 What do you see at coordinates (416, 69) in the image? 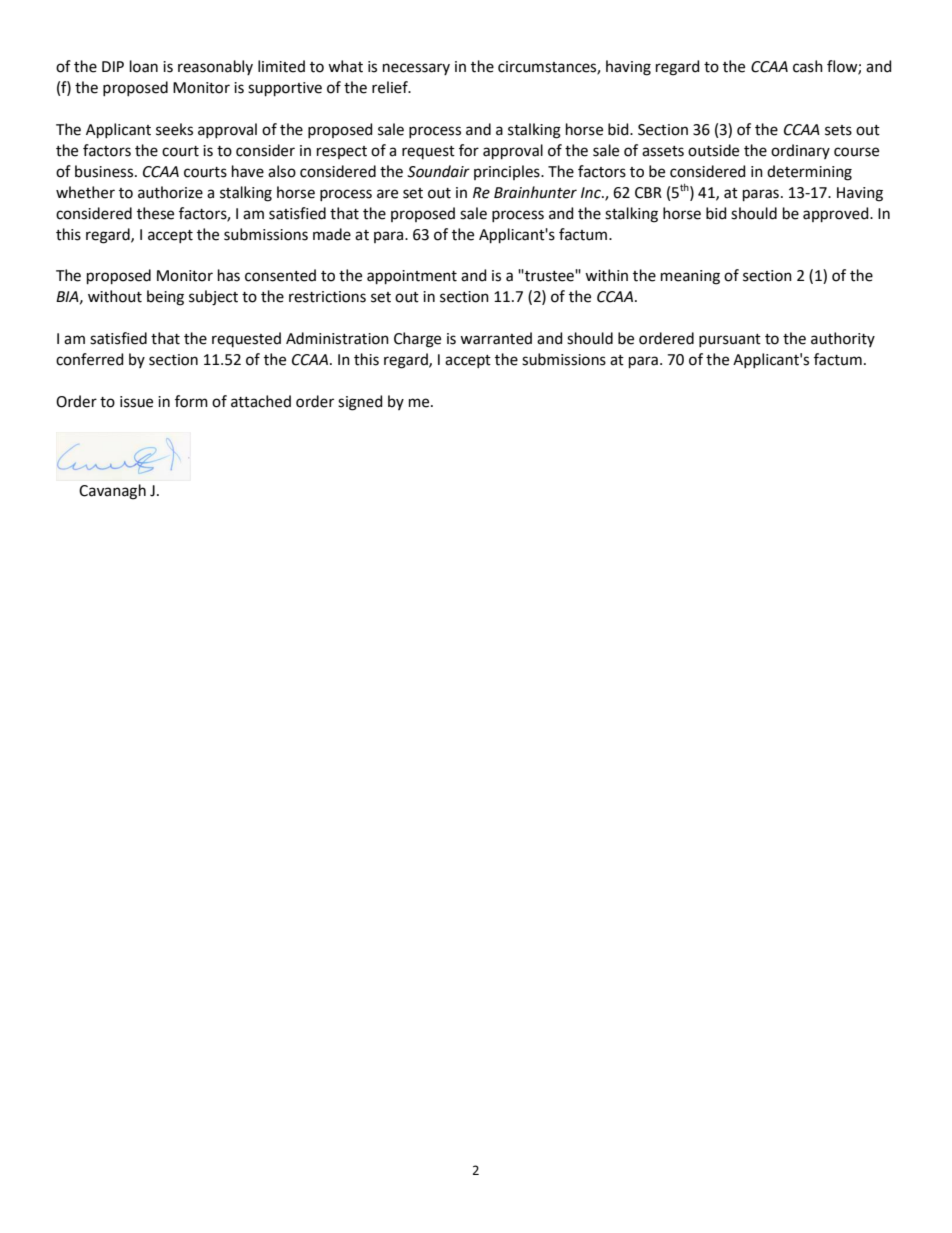
I see `necessary` at bounding box center [416, 69].
